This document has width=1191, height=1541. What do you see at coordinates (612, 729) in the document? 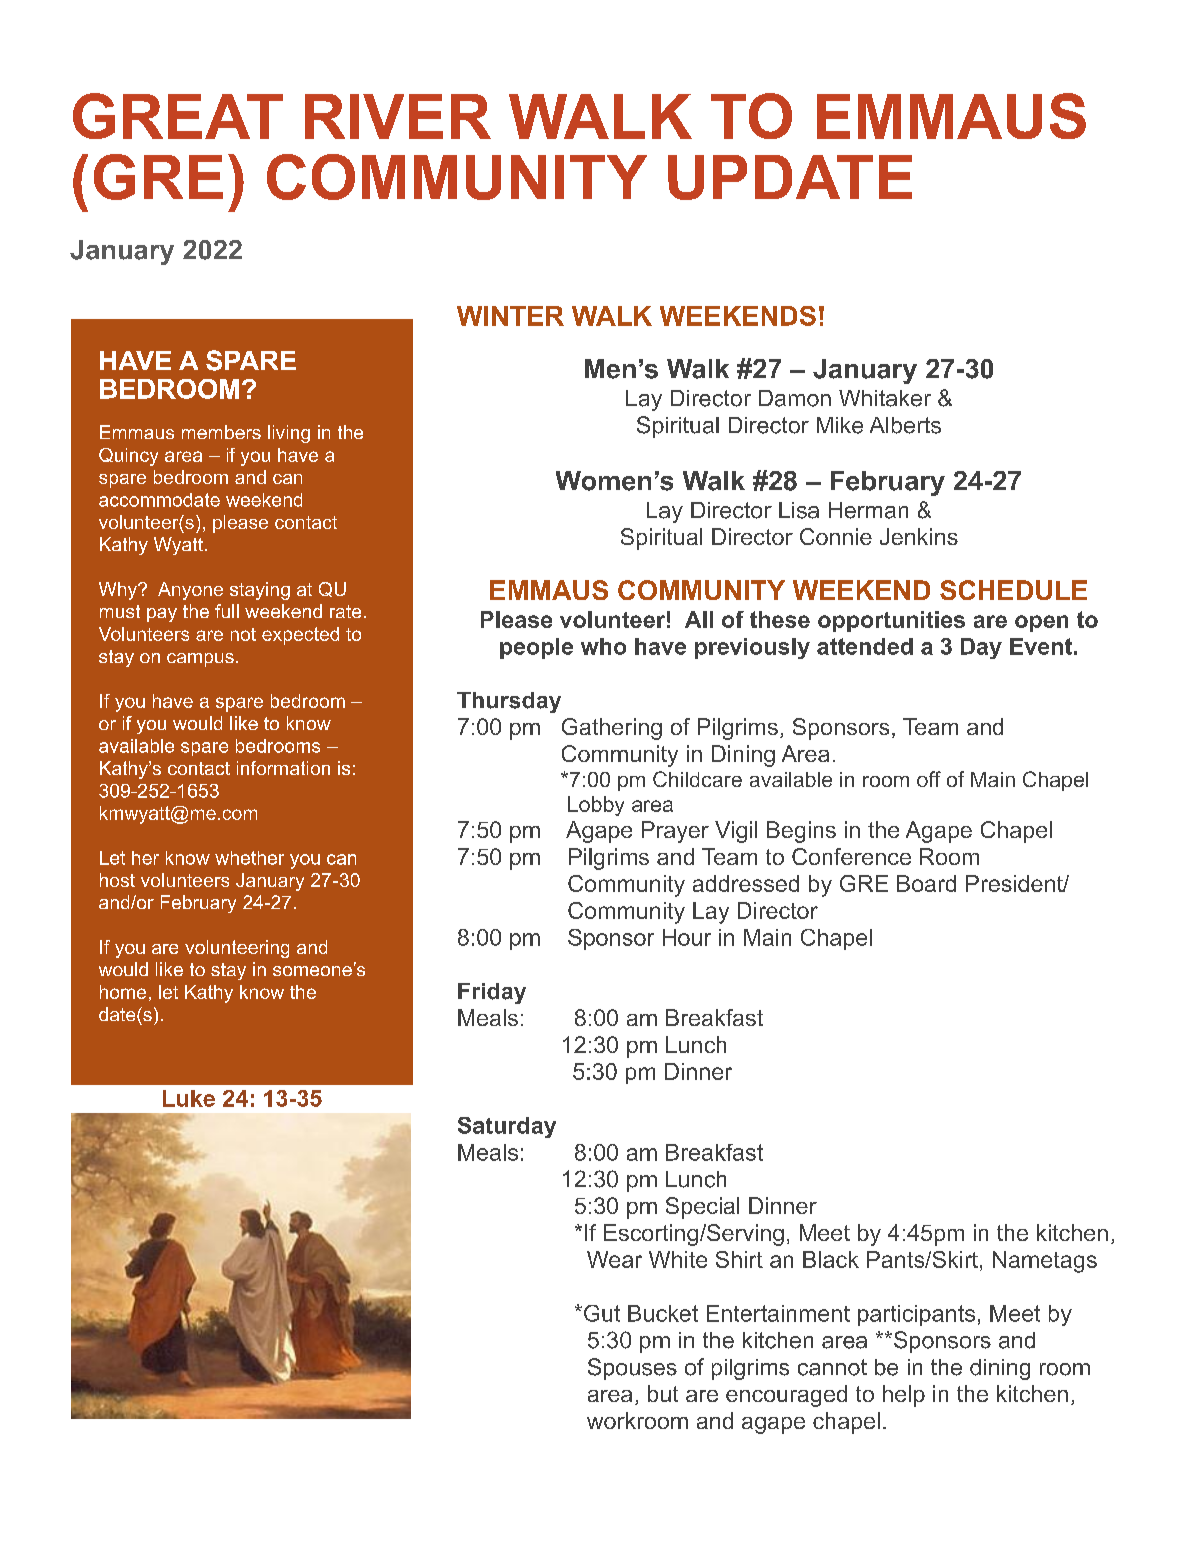
I see `Gathering` at bounding box center [612, 729].
